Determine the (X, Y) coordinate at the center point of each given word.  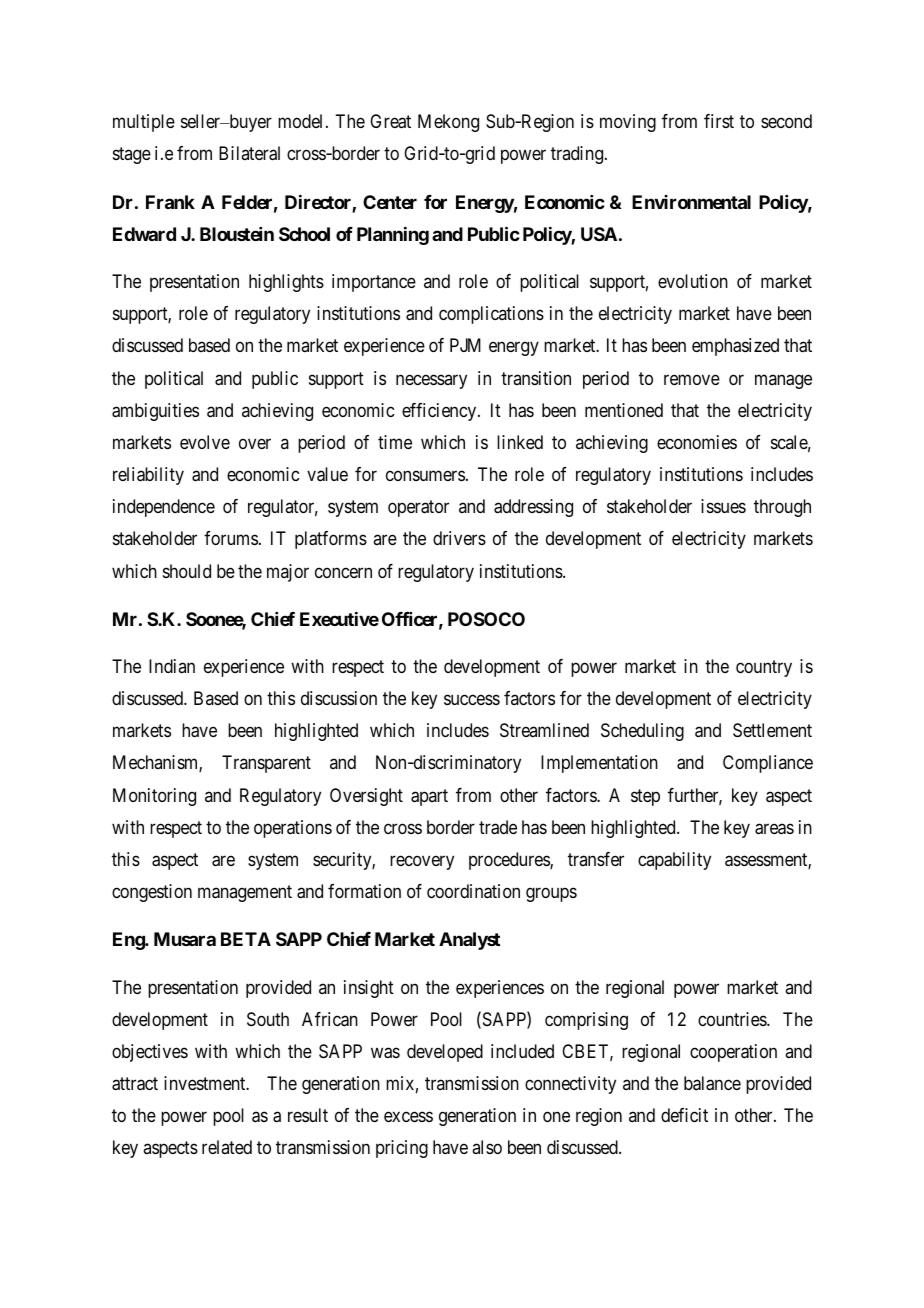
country (764, 668)
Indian (172, 666)
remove (692, 379)
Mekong (448, 123)
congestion (152, 893)
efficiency (440, 412)
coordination (473, 891)
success (472, 700)
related (227, 1147)
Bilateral (249, 153)
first (719, 121)
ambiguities (155, 412)
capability (674, 861)
